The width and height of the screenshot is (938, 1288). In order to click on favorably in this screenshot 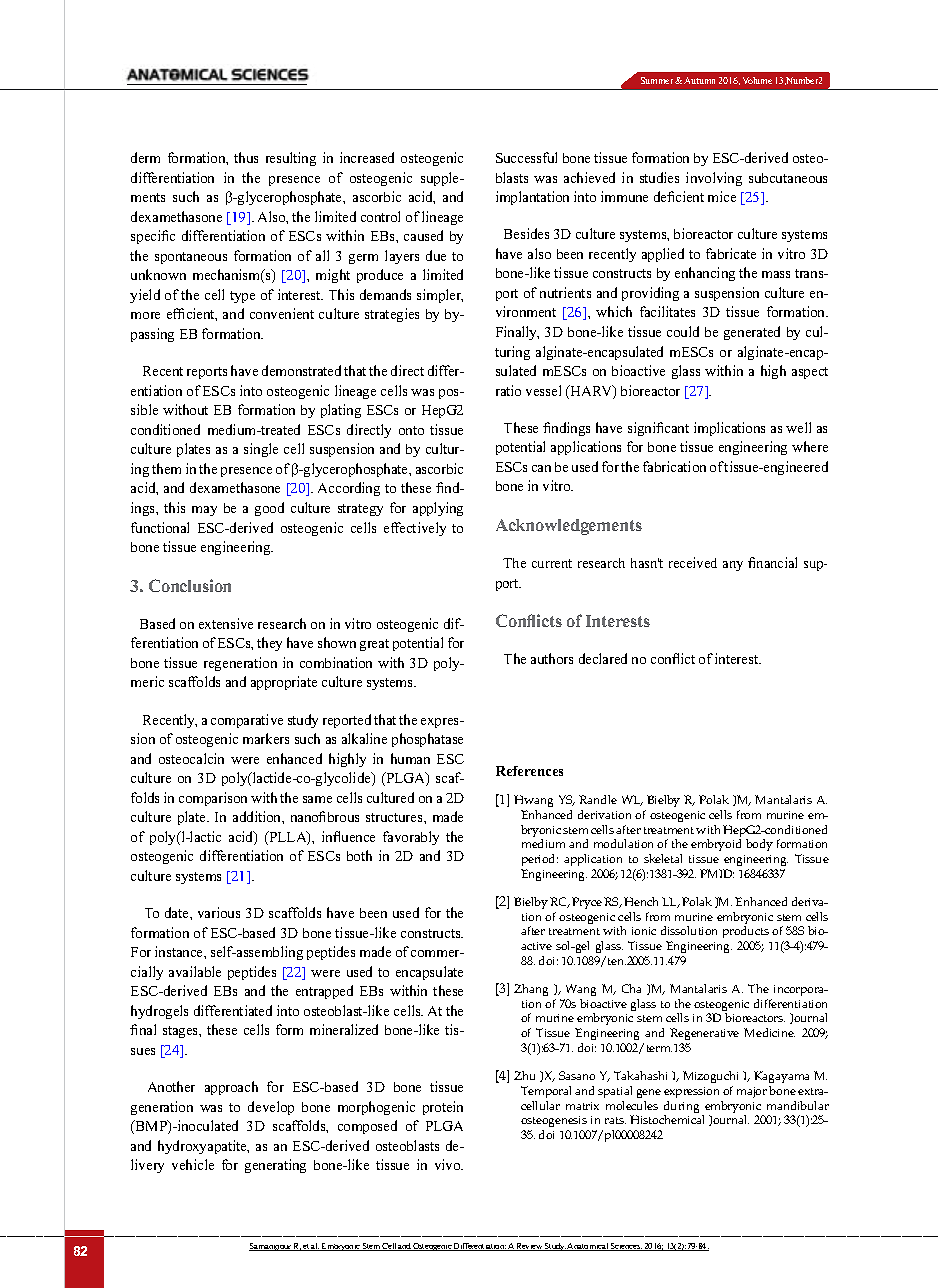, I will do `click(411, 838)`.
